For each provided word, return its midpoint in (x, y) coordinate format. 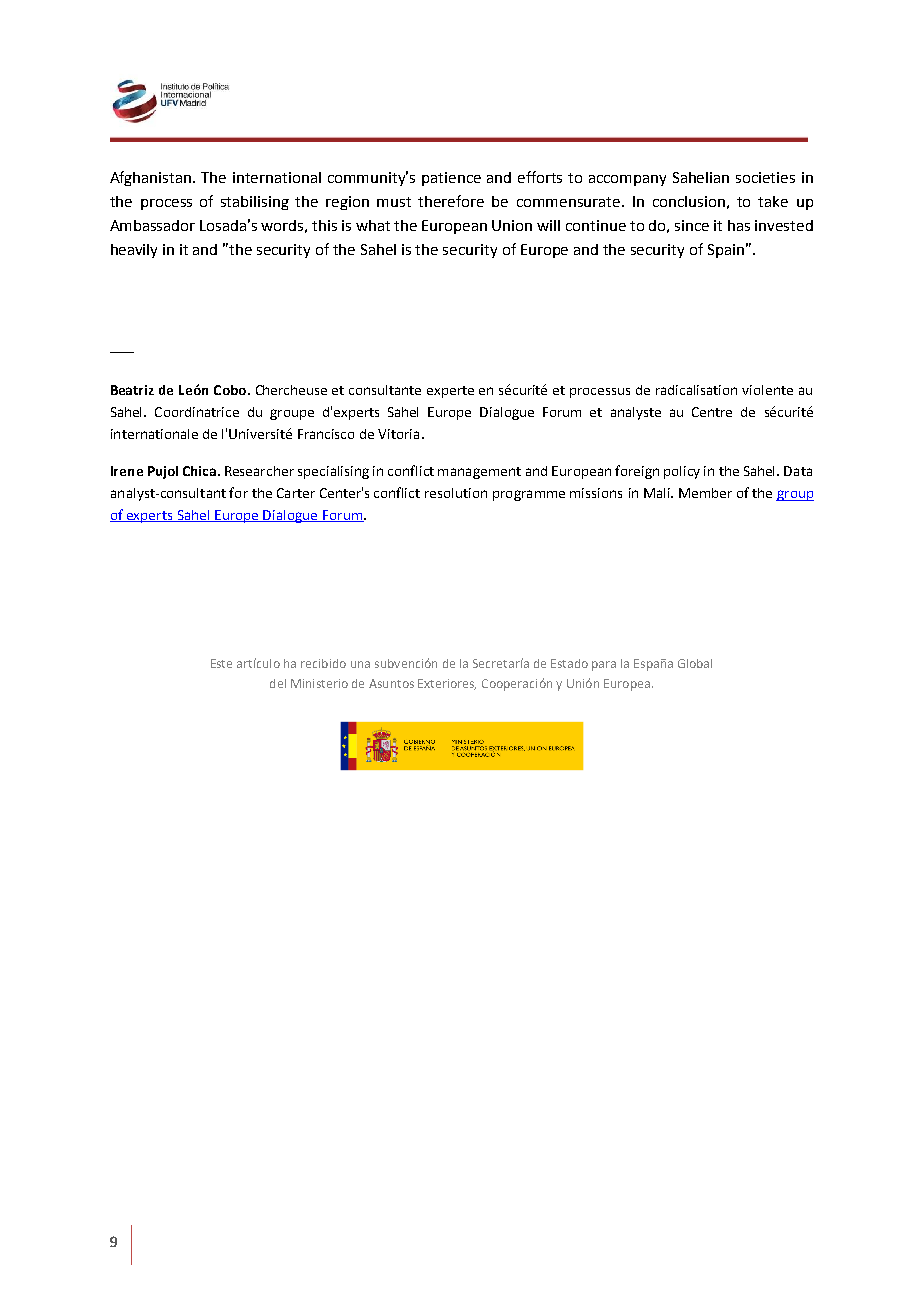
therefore (451, 201)
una (360, 664)
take (773, 201)
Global (695, 663)
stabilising (255, 203)
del (278, 683)
